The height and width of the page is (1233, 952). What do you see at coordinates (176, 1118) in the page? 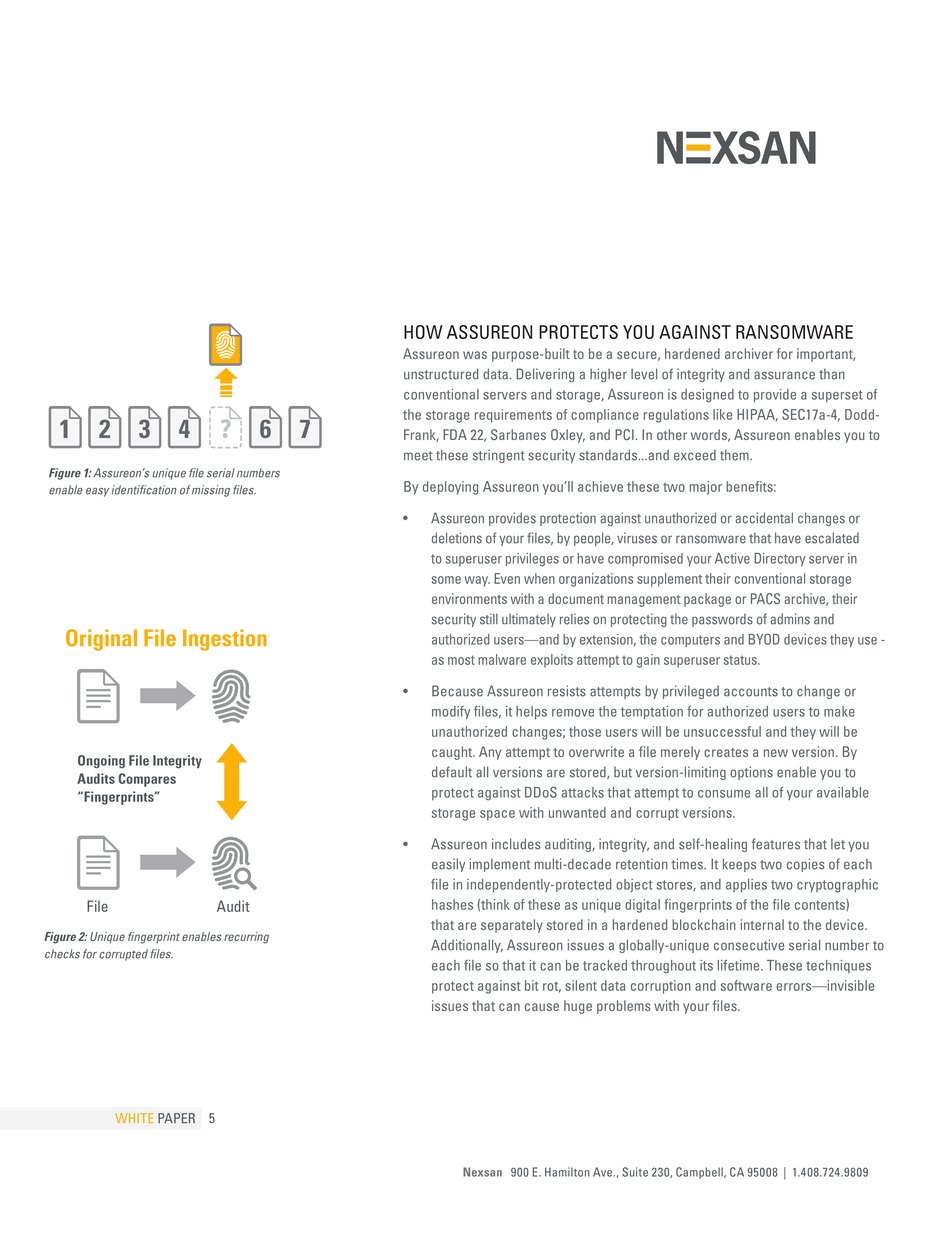
I see `PAPER` at bounding box center [176, 1118].
